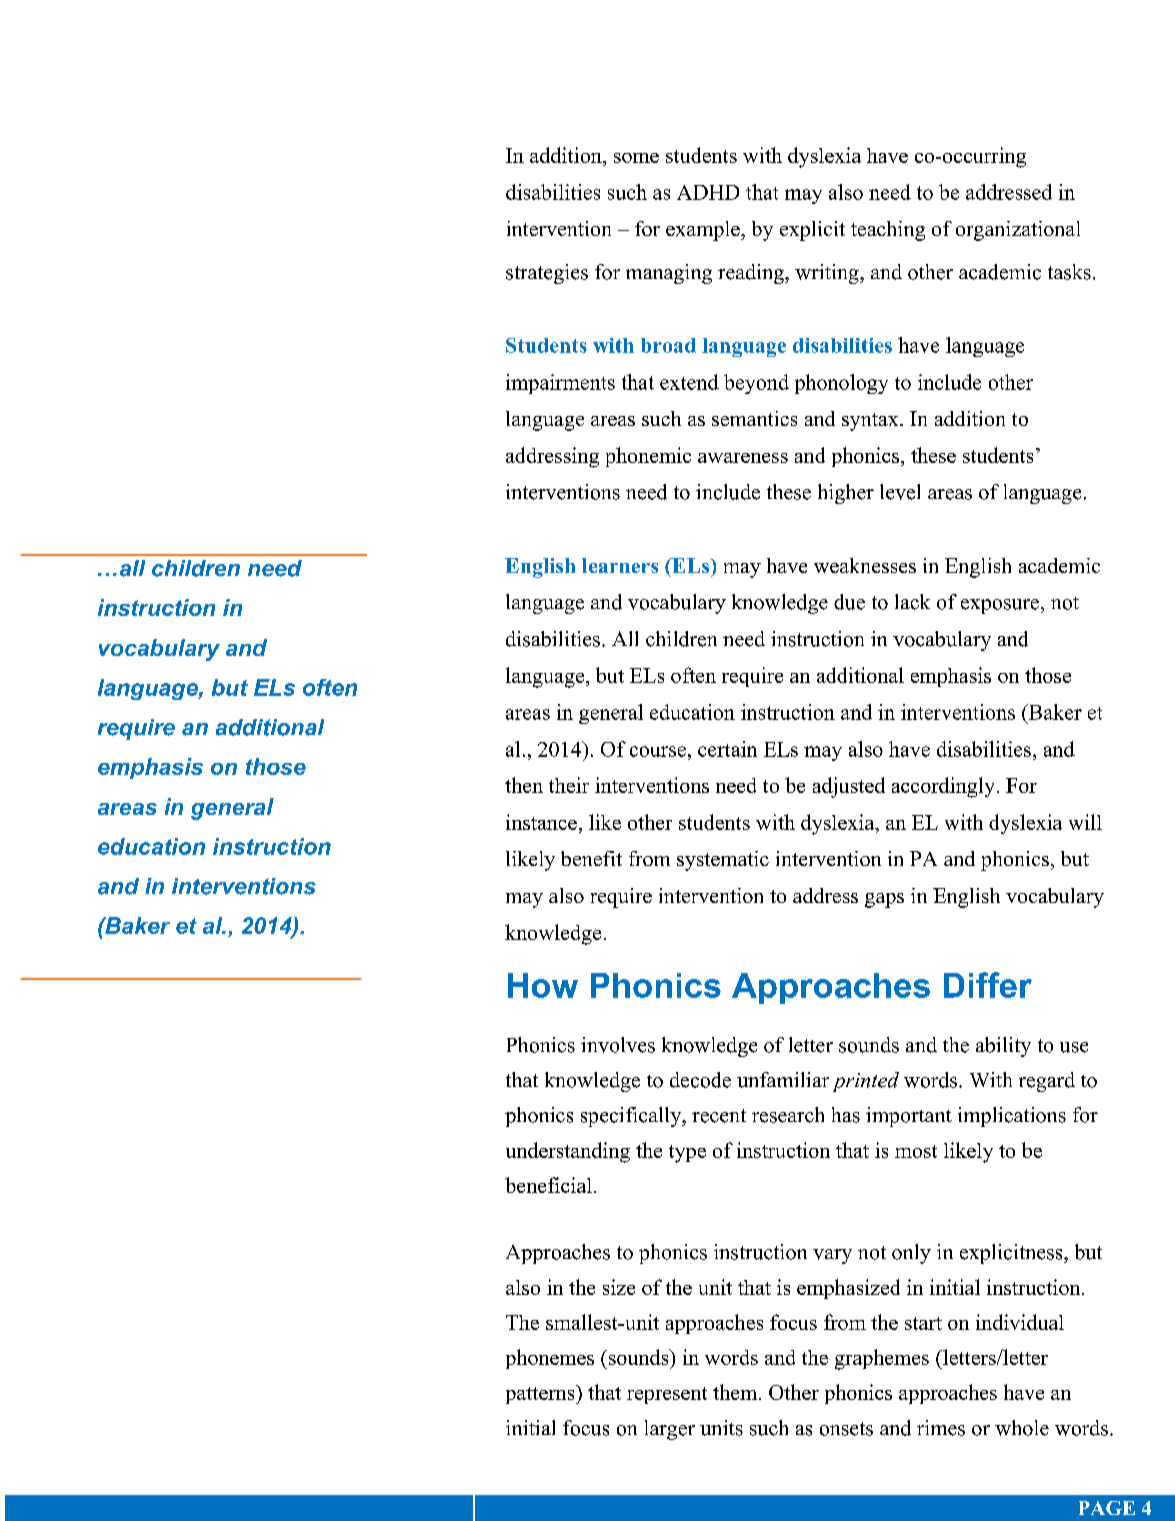 This screenshot has width=1175, height=1521. What do you see at coordinates (548, 1185) in the screenshot?
I see `beneficial` at bounding box center [548, 1185].
